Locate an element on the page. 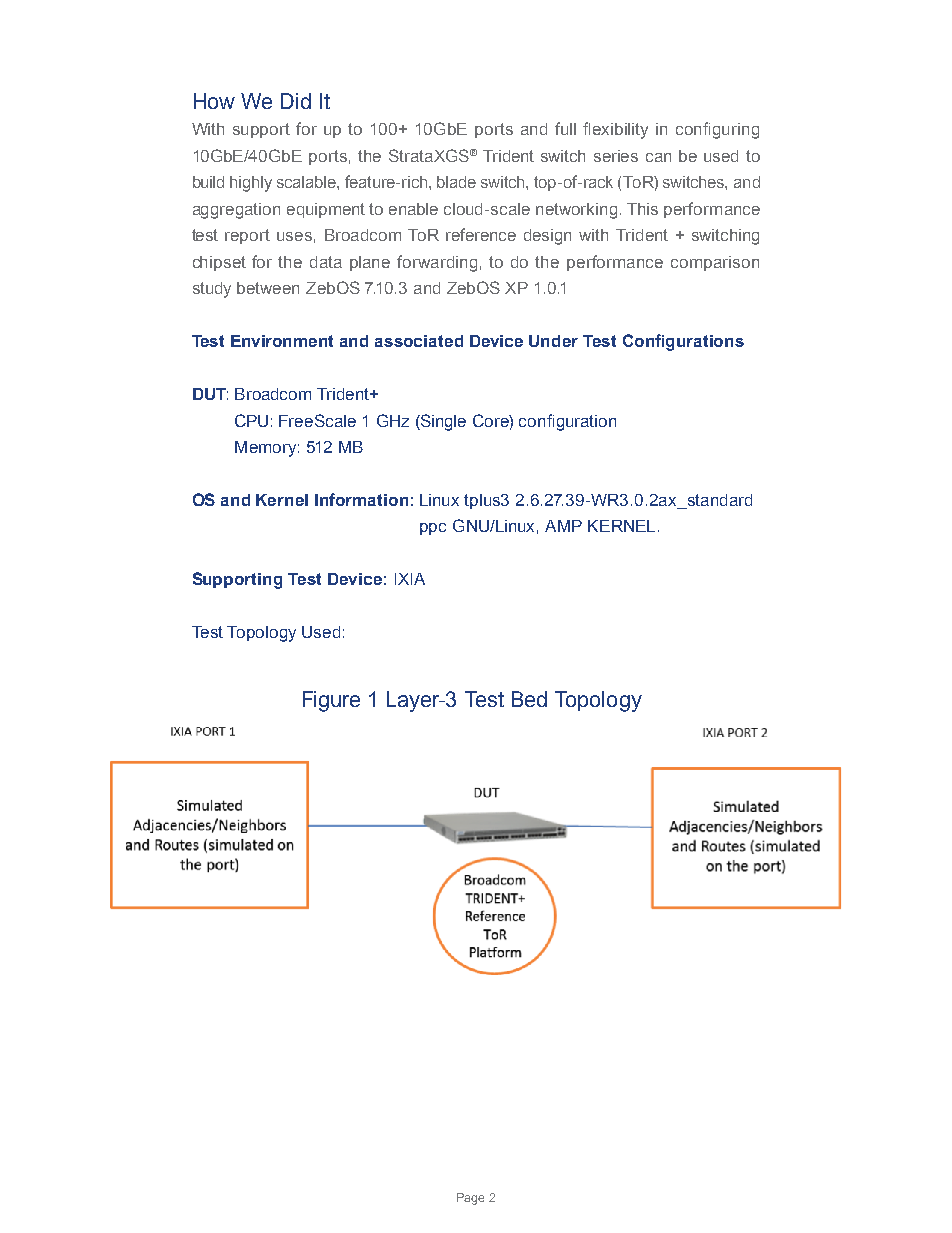  DUT is located at coordinates (210, 394).
